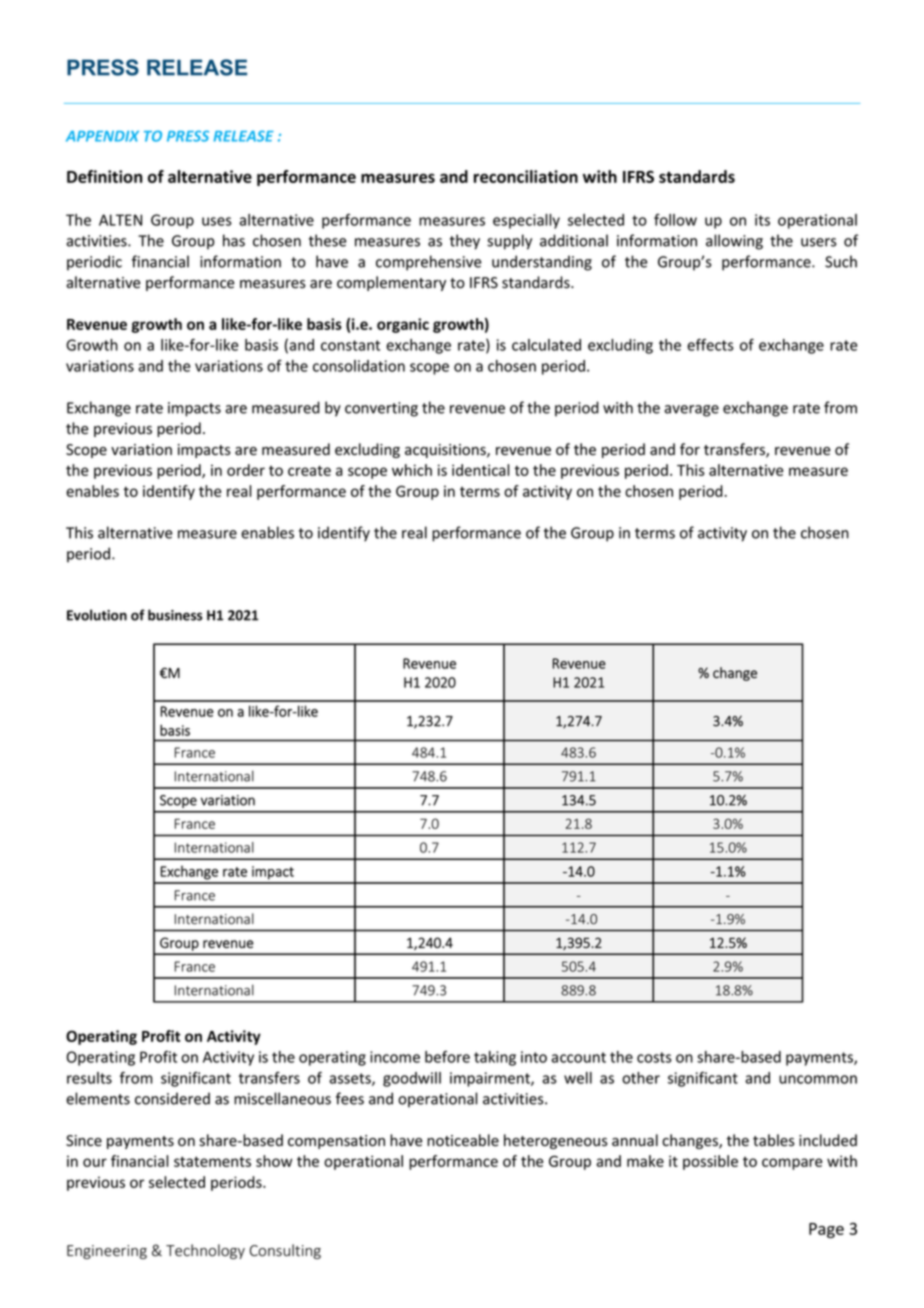  What do you see at coordinates (447, 1057) in the screenshot?
I see `before` at bounding box center [447, 1057].
